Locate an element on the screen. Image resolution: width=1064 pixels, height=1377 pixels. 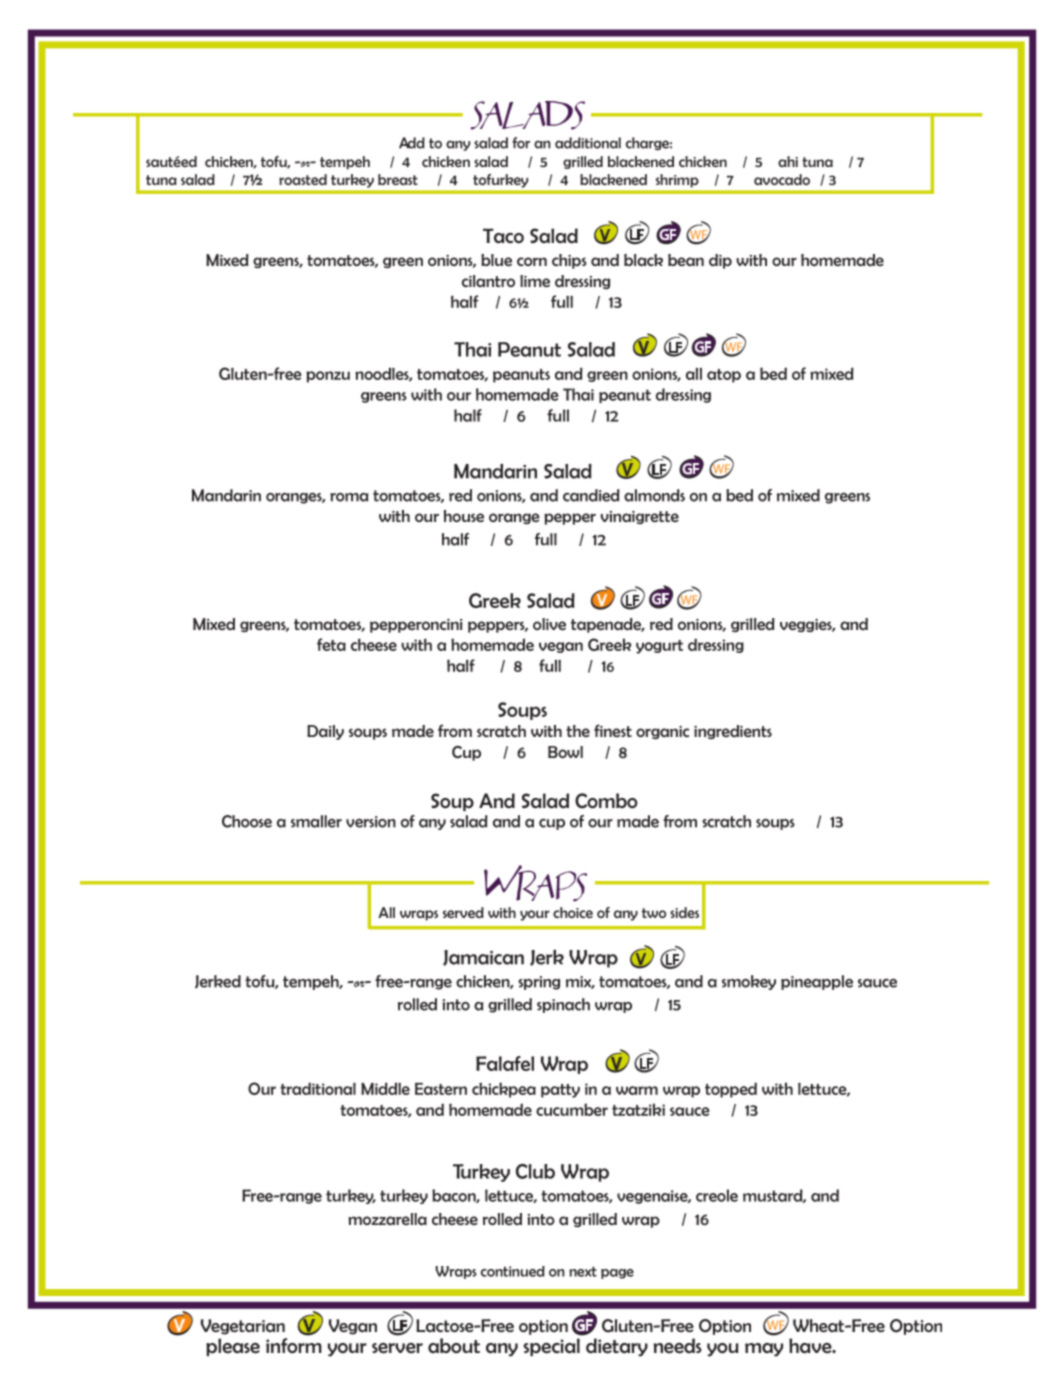
Bowl is located at coordinates (565, 752).
